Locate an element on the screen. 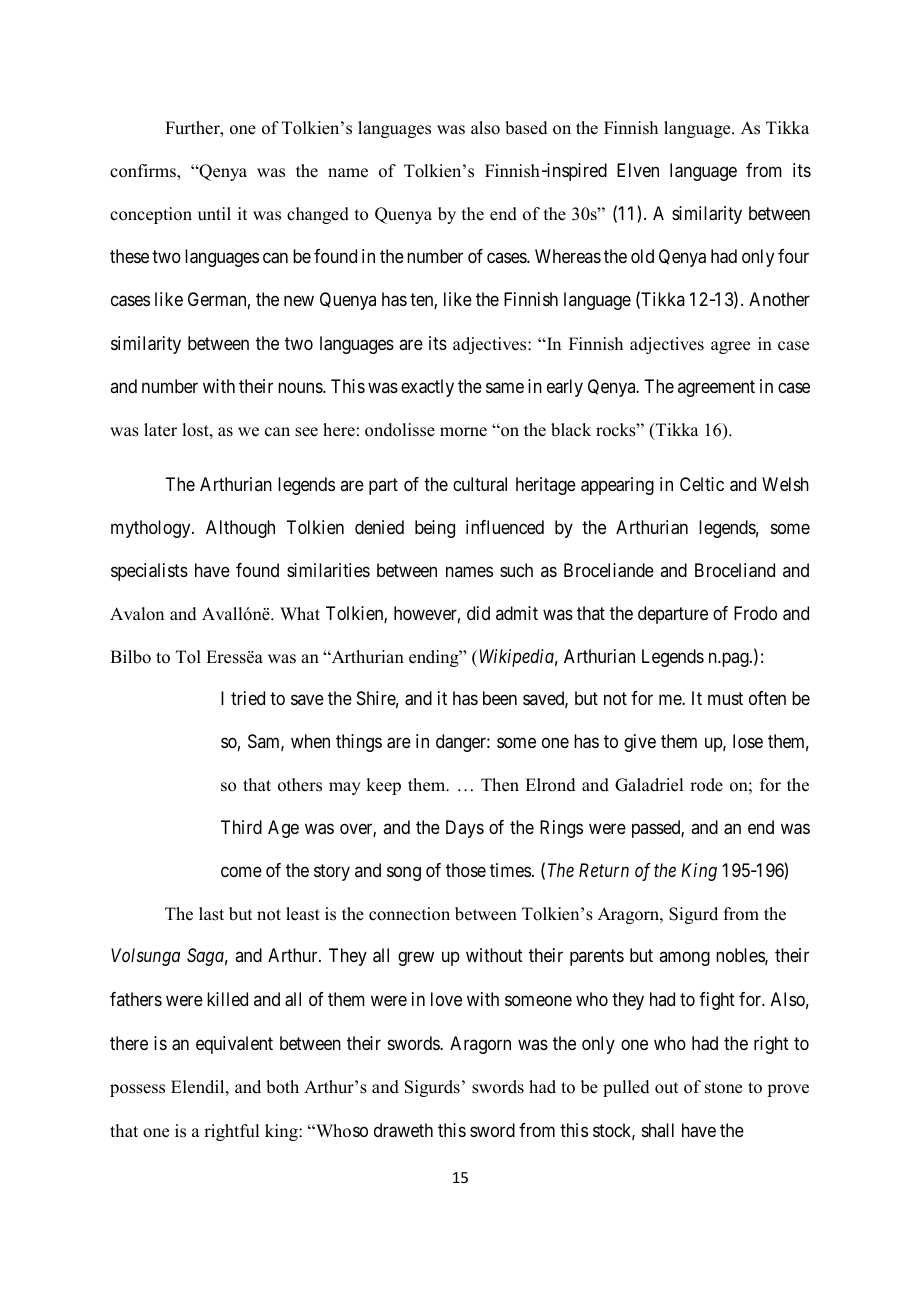 This screenshot has height=1307, width=924. based is located at coordinates (526, 128).
